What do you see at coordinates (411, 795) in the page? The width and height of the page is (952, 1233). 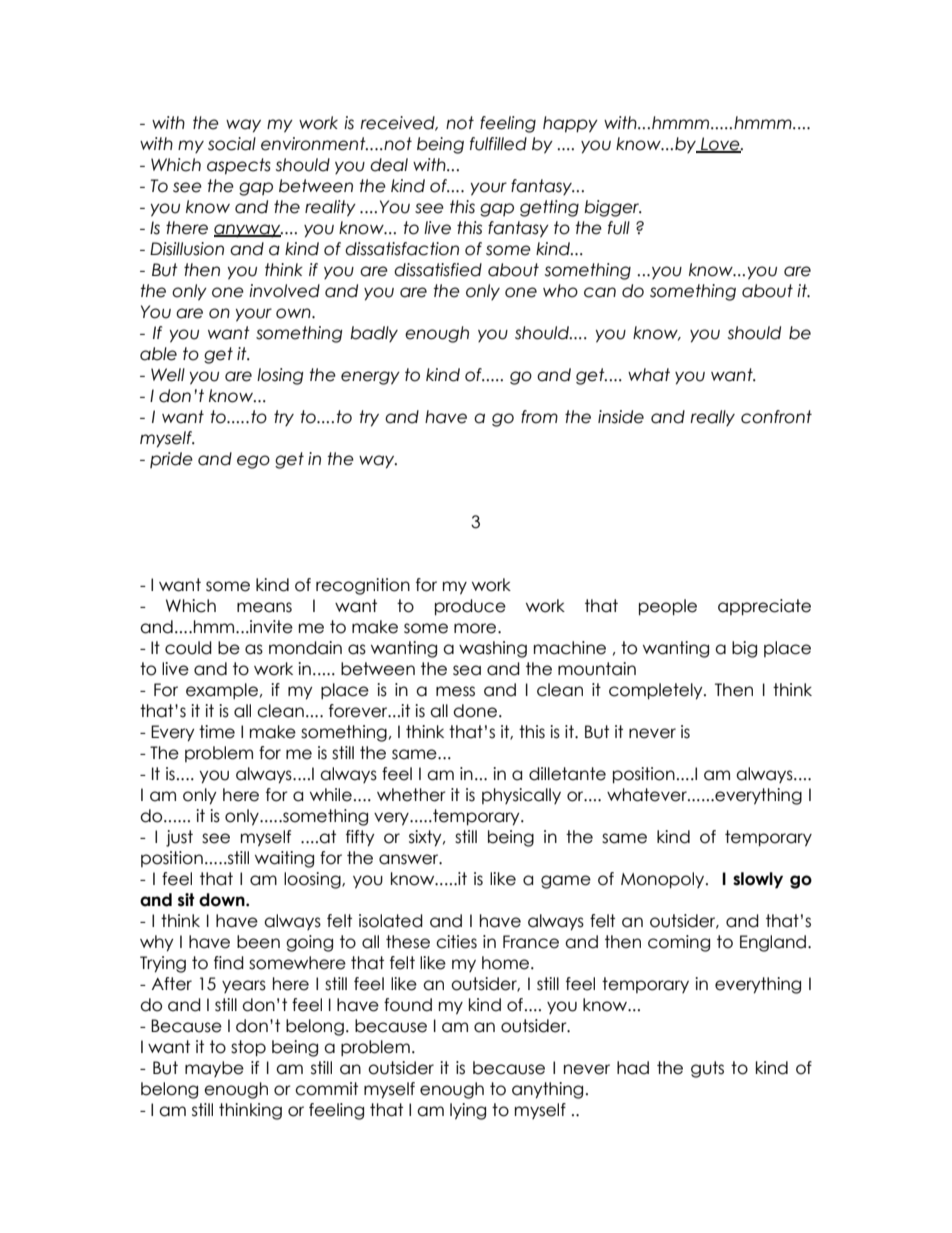 I see `whether` at bounding box center [411, 795].
